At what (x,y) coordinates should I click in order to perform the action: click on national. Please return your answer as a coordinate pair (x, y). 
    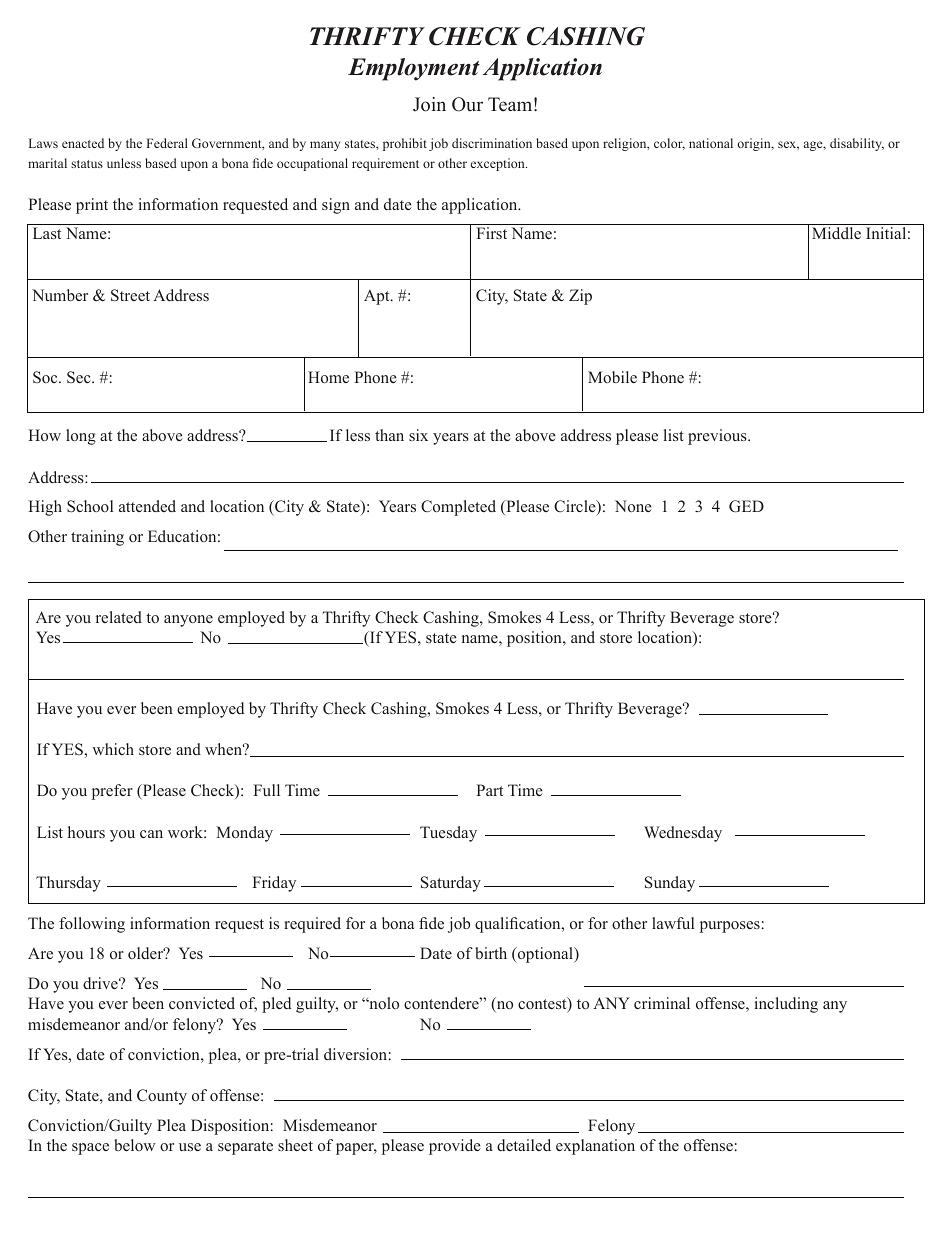
    Looking at the image, I should click on (711, 143).
